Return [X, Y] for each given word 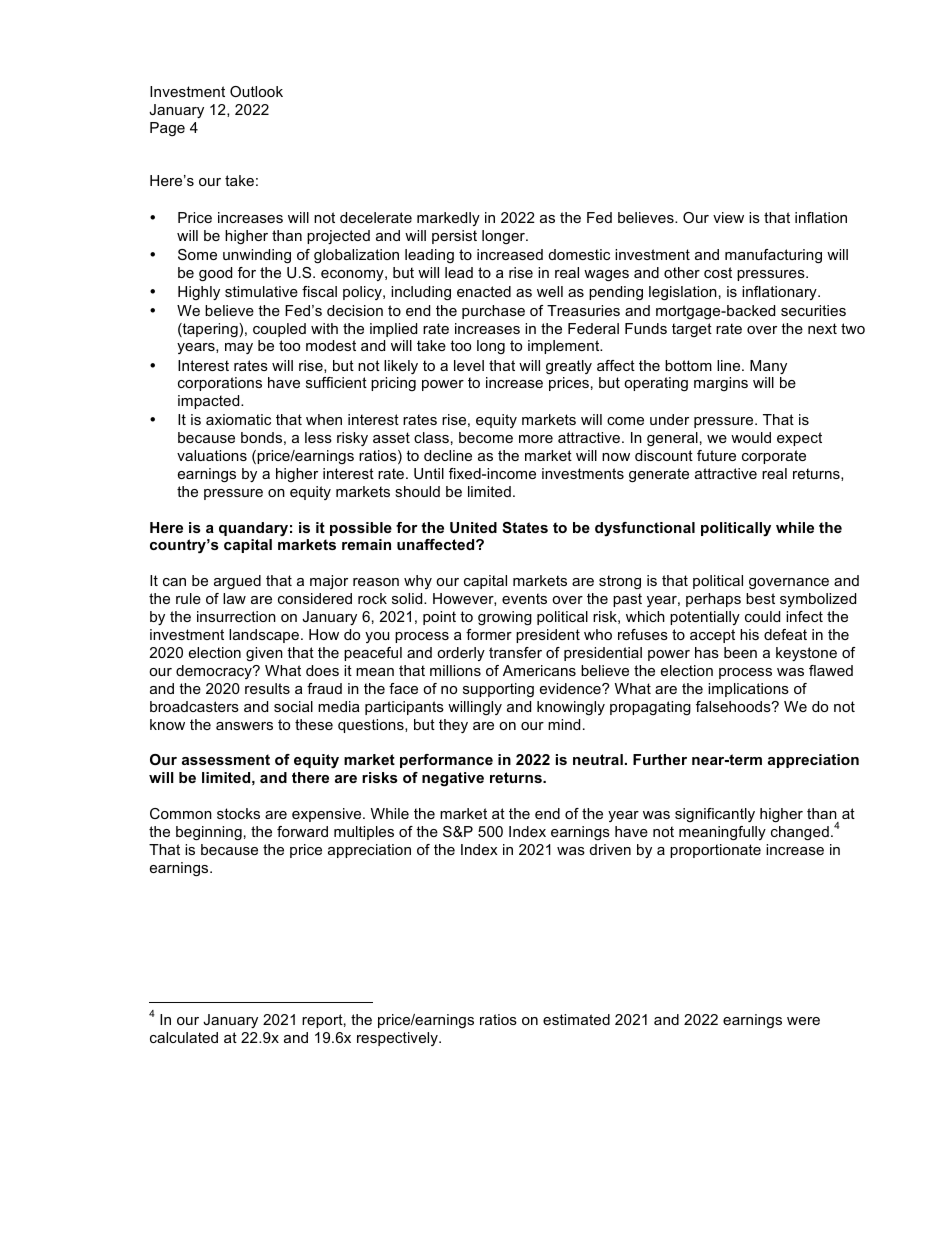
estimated [576, 1019]
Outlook [256, 91]
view [728, 217]
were [803, 1021]
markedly [448, 219]
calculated [184, 1037]
